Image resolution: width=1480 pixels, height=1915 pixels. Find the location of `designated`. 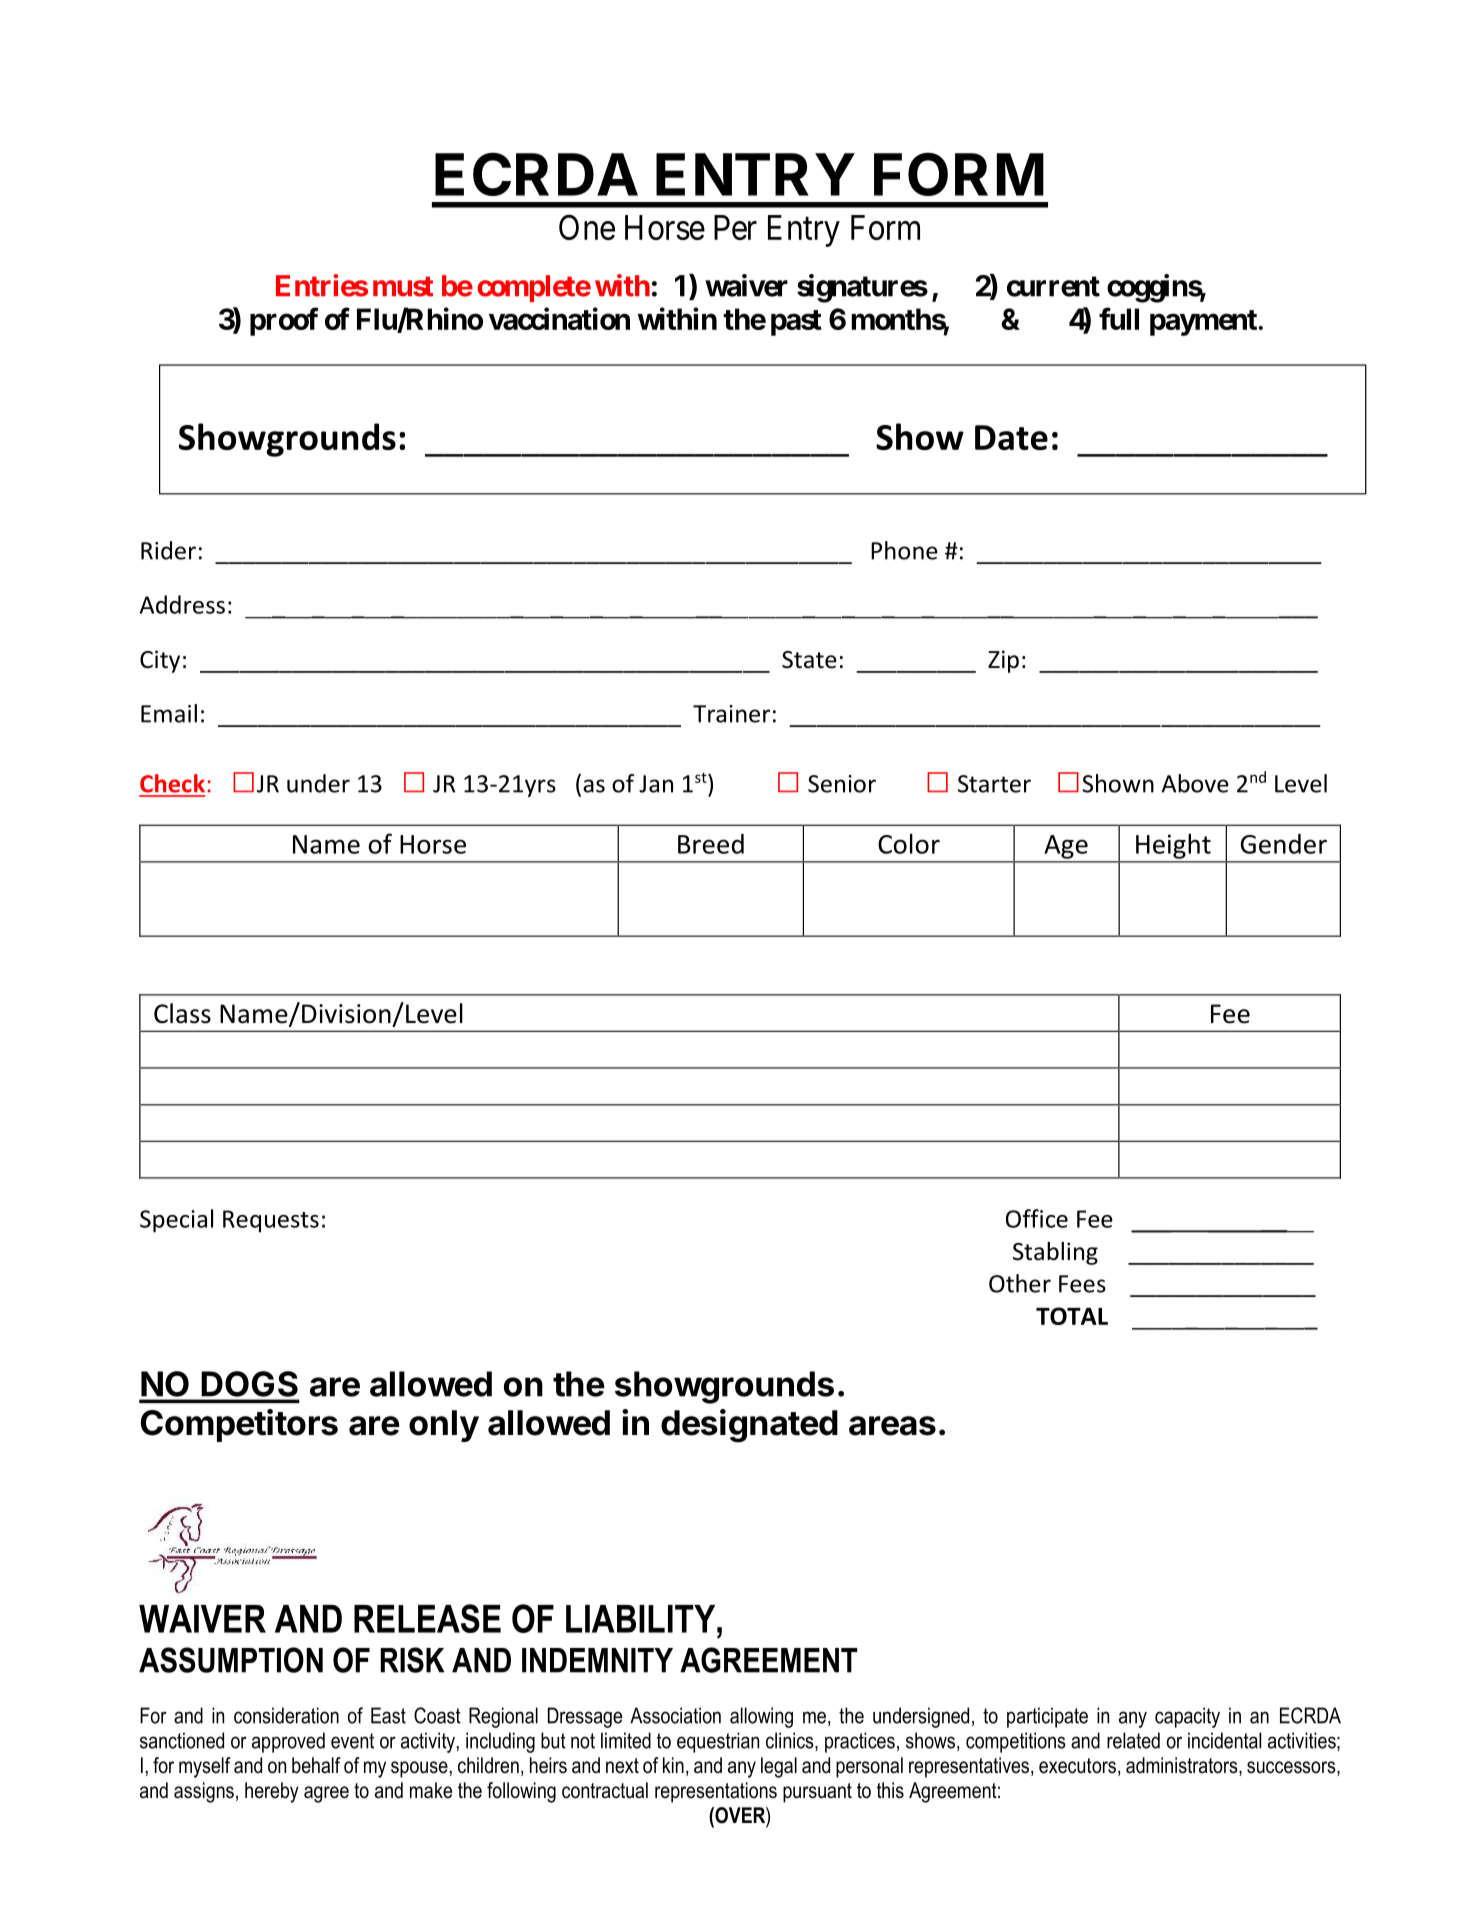

designated is located at coordinates (749, 1426).
